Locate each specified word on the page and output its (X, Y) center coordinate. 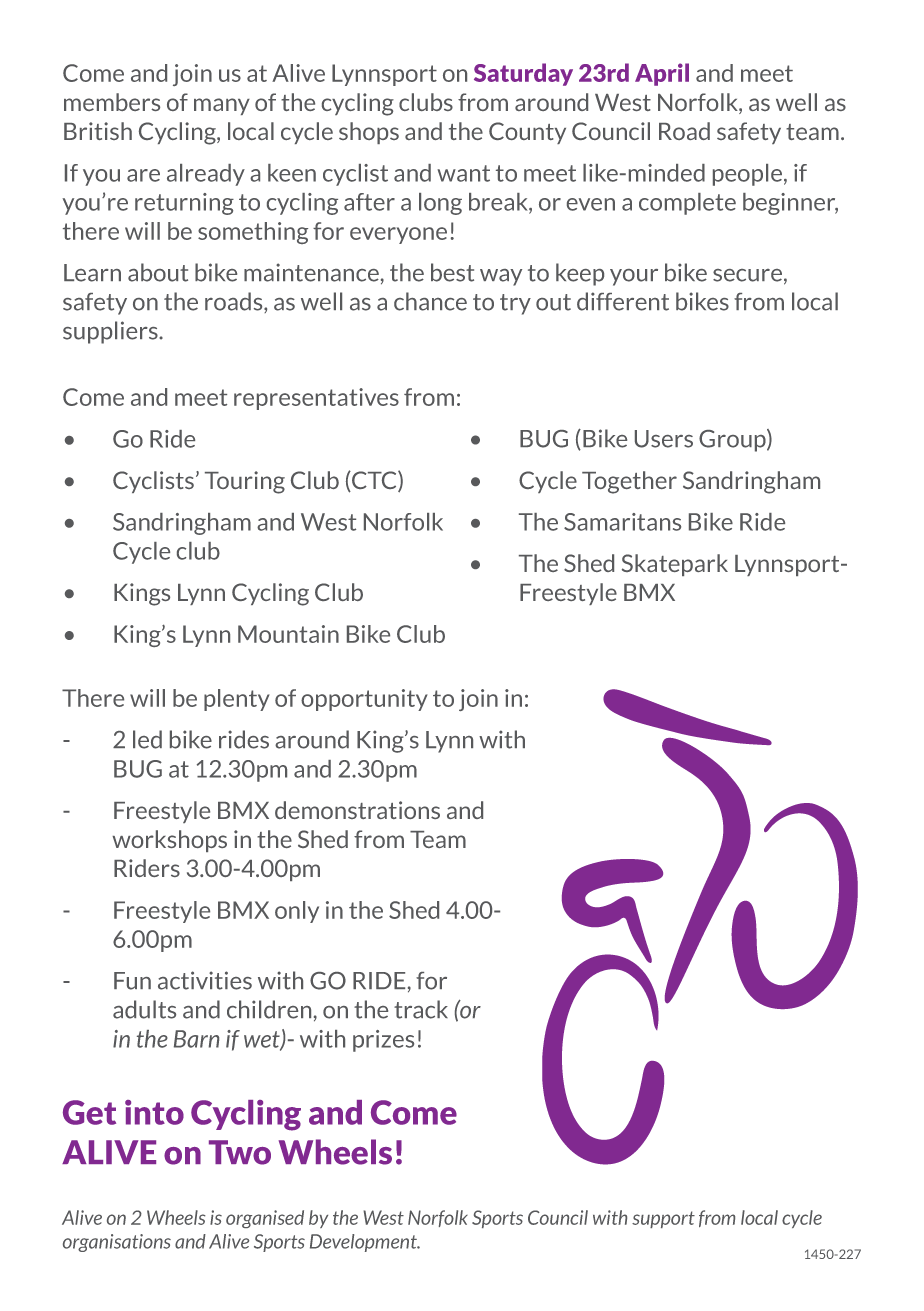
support (663, 1219)
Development (364, 1243)
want (463, 173)
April (662, 74)
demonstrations (357, 810)
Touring (245, 482)
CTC (374, 481)
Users (664, 439)
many (222, 106)
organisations (117, 1243)
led (147, 739)
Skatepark (675, 565)
